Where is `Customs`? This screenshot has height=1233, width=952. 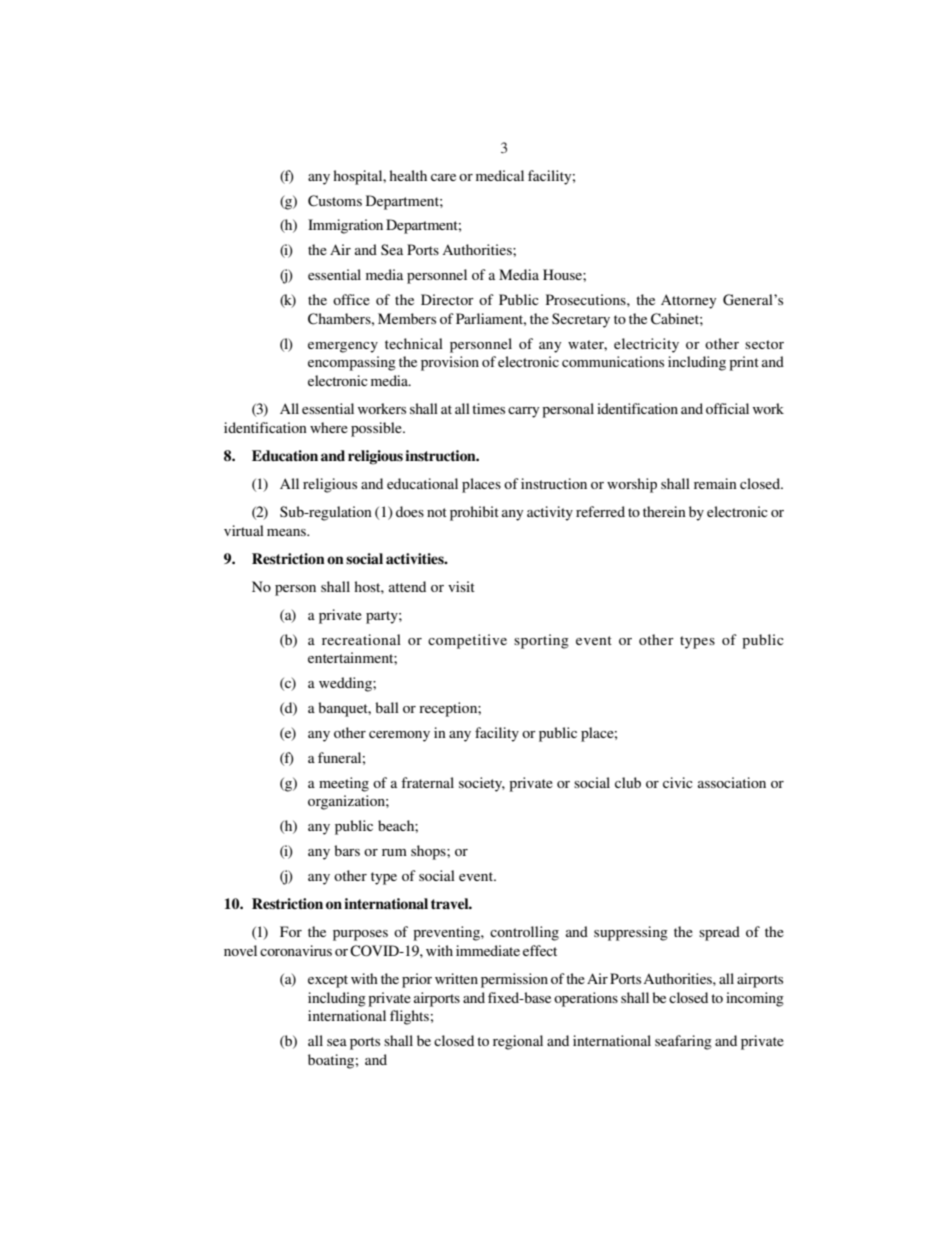 Customs is located at coordinates (335, 201).
